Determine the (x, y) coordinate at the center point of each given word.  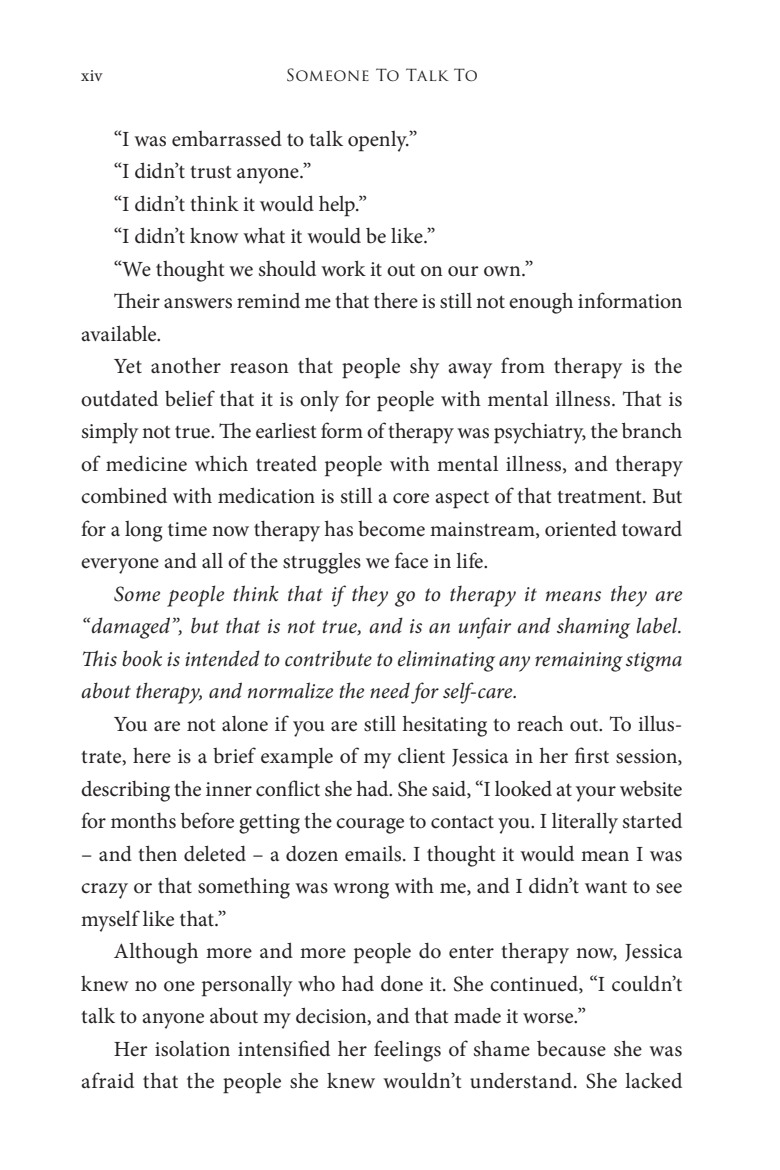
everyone (120, 566)
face (411, 560)
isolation (192, 1049)
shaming (593, 628)
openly (378, 141)
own (503, 271)
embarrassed (227, 138)
